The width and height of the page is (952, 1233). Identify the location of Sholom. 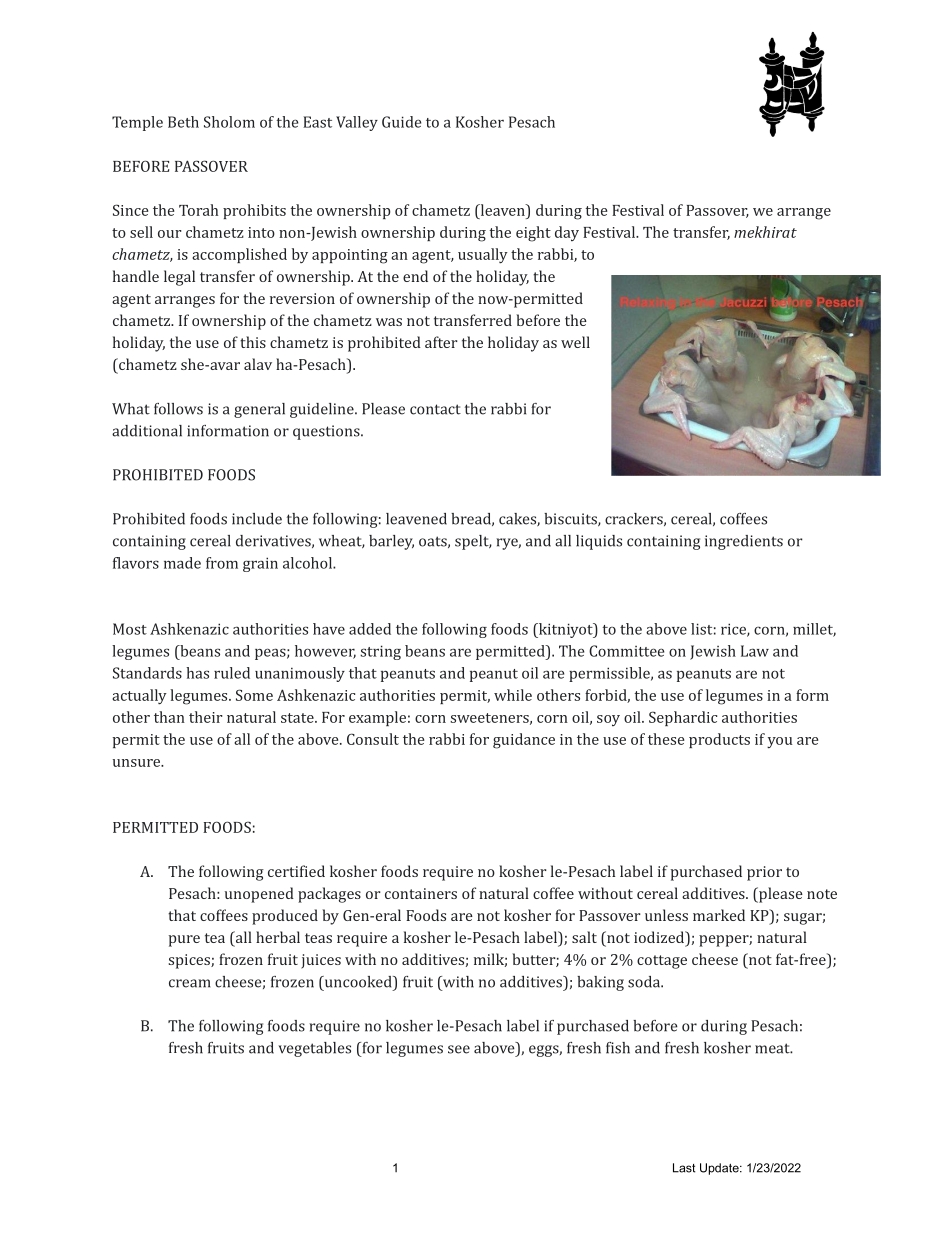
(229, 122).
